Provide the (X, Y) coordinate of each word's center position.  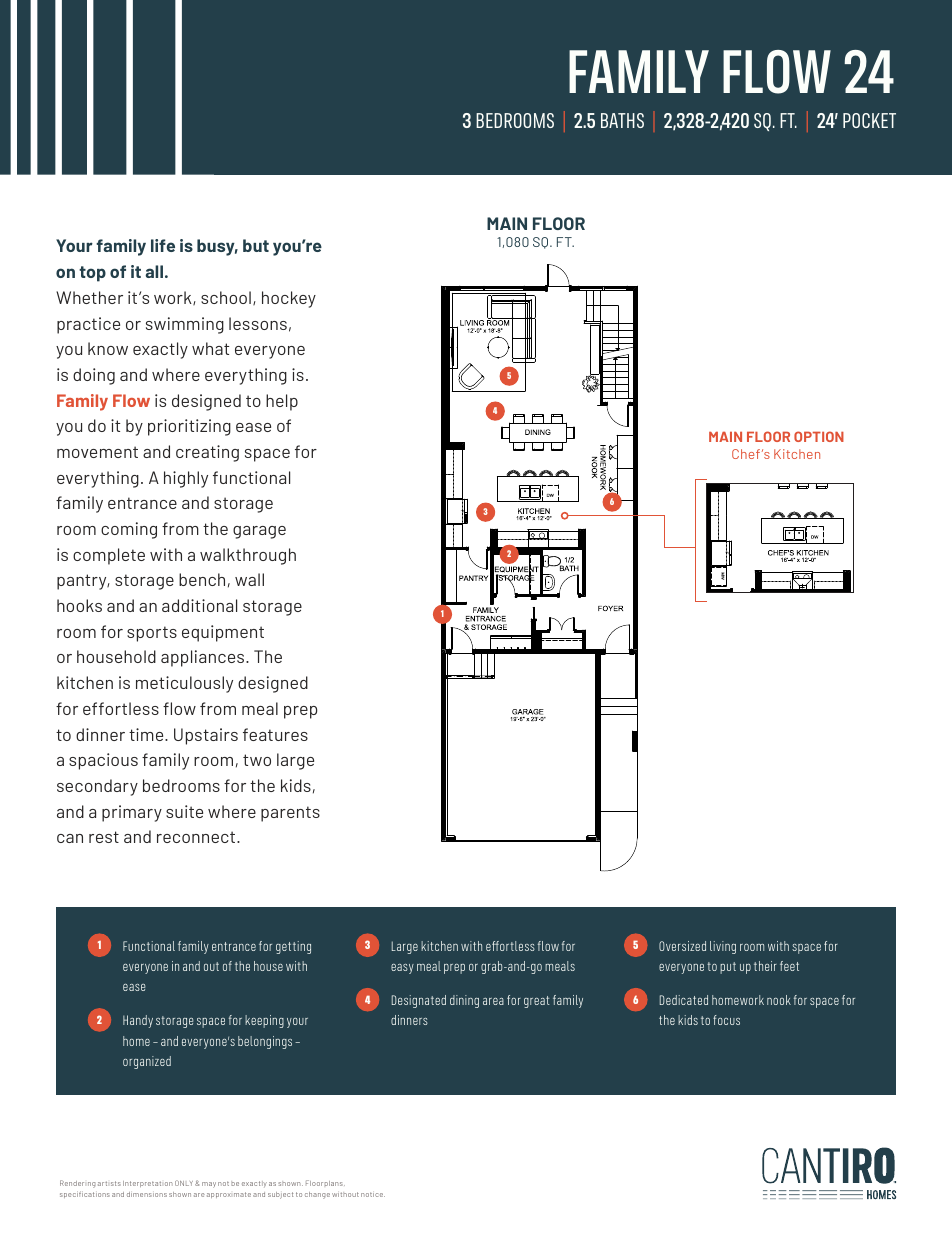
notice (373, 1194)
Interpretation (148, 1184)
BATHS (622, 120)
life (163, 245)
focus (726, 1020)
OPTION (819, 436)
